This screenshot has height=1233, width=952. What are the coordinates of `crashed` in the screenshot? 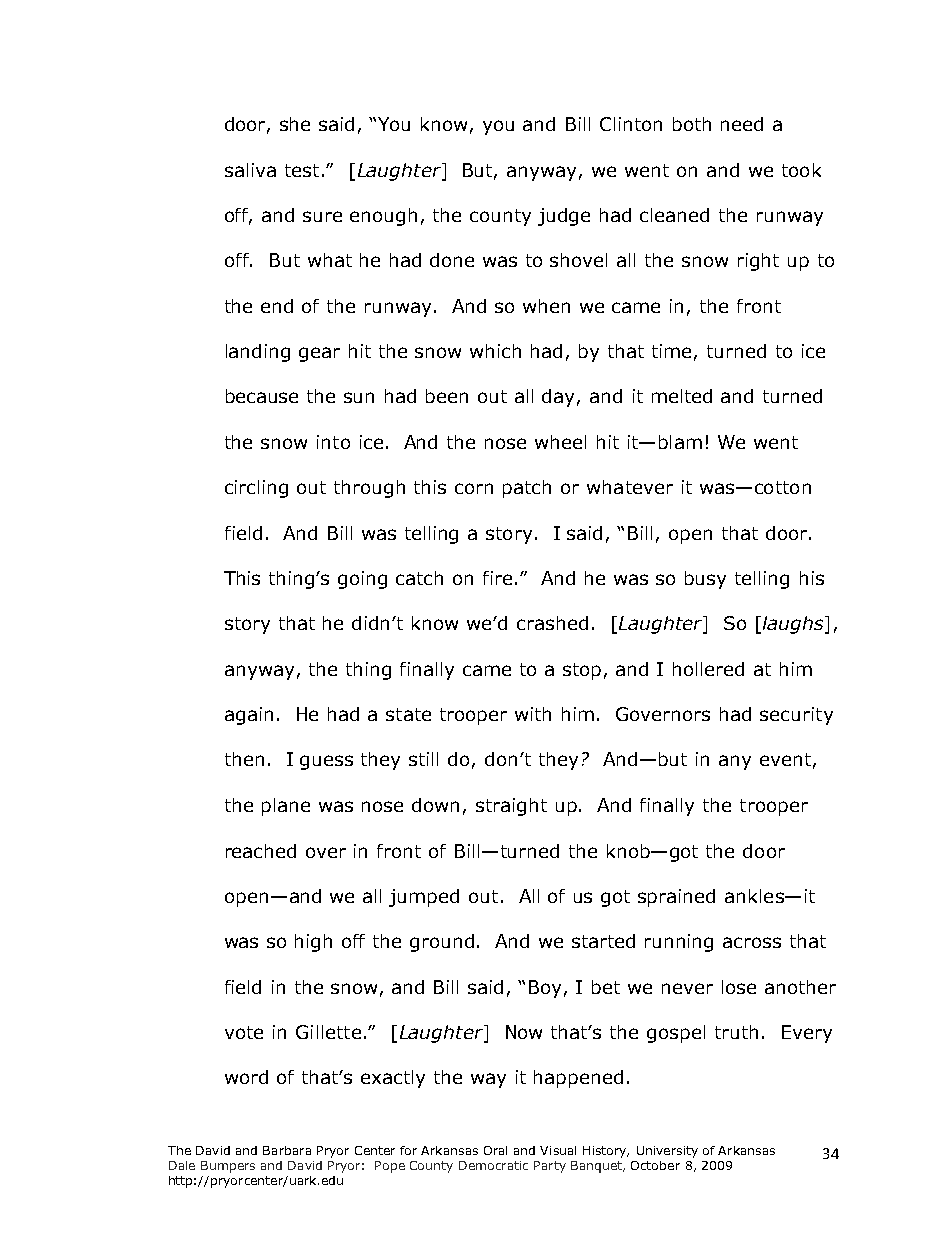 It's located at (552, 623).
